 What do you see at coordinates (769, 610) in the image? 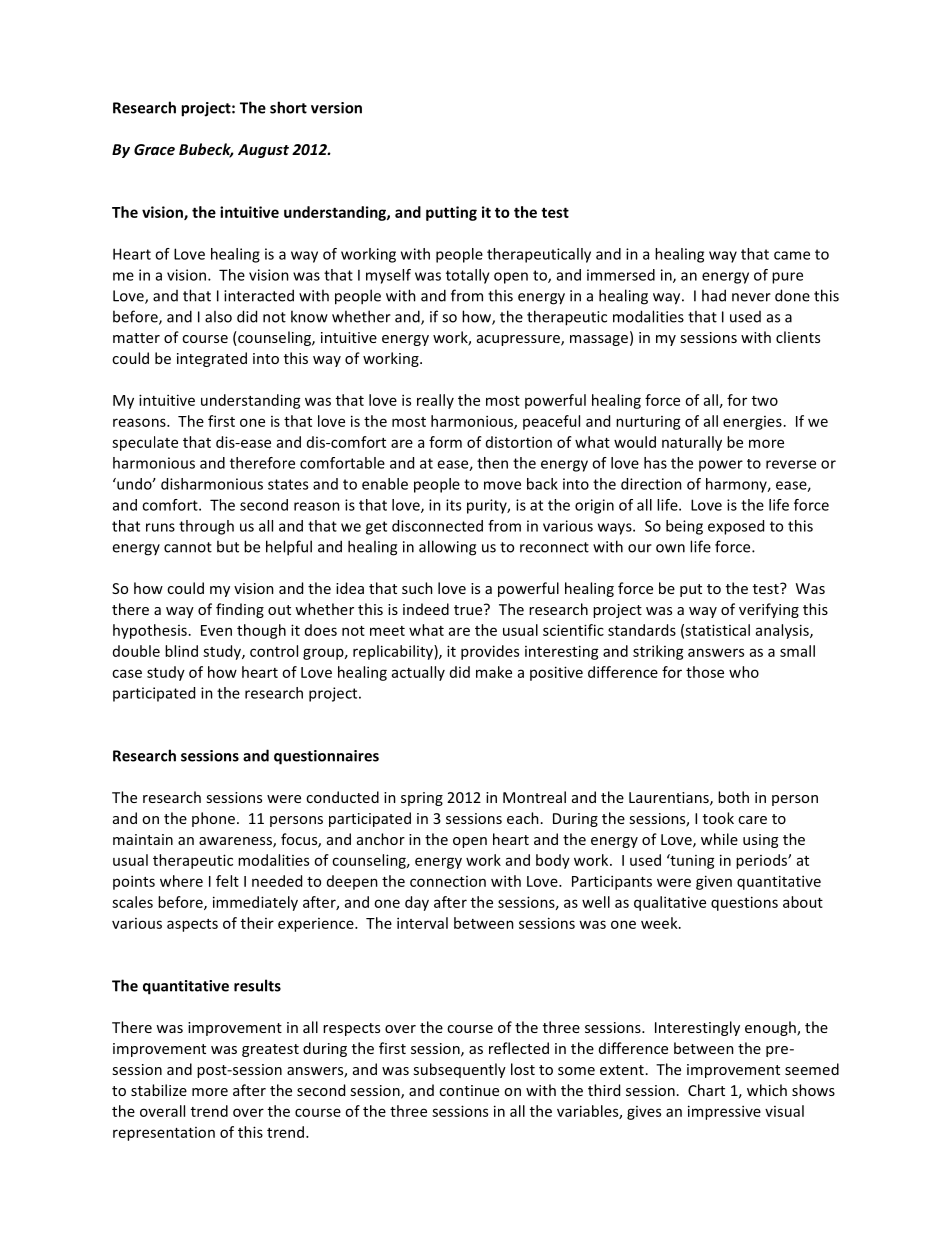
I see `verifying` at bounding box center [769, 610].
